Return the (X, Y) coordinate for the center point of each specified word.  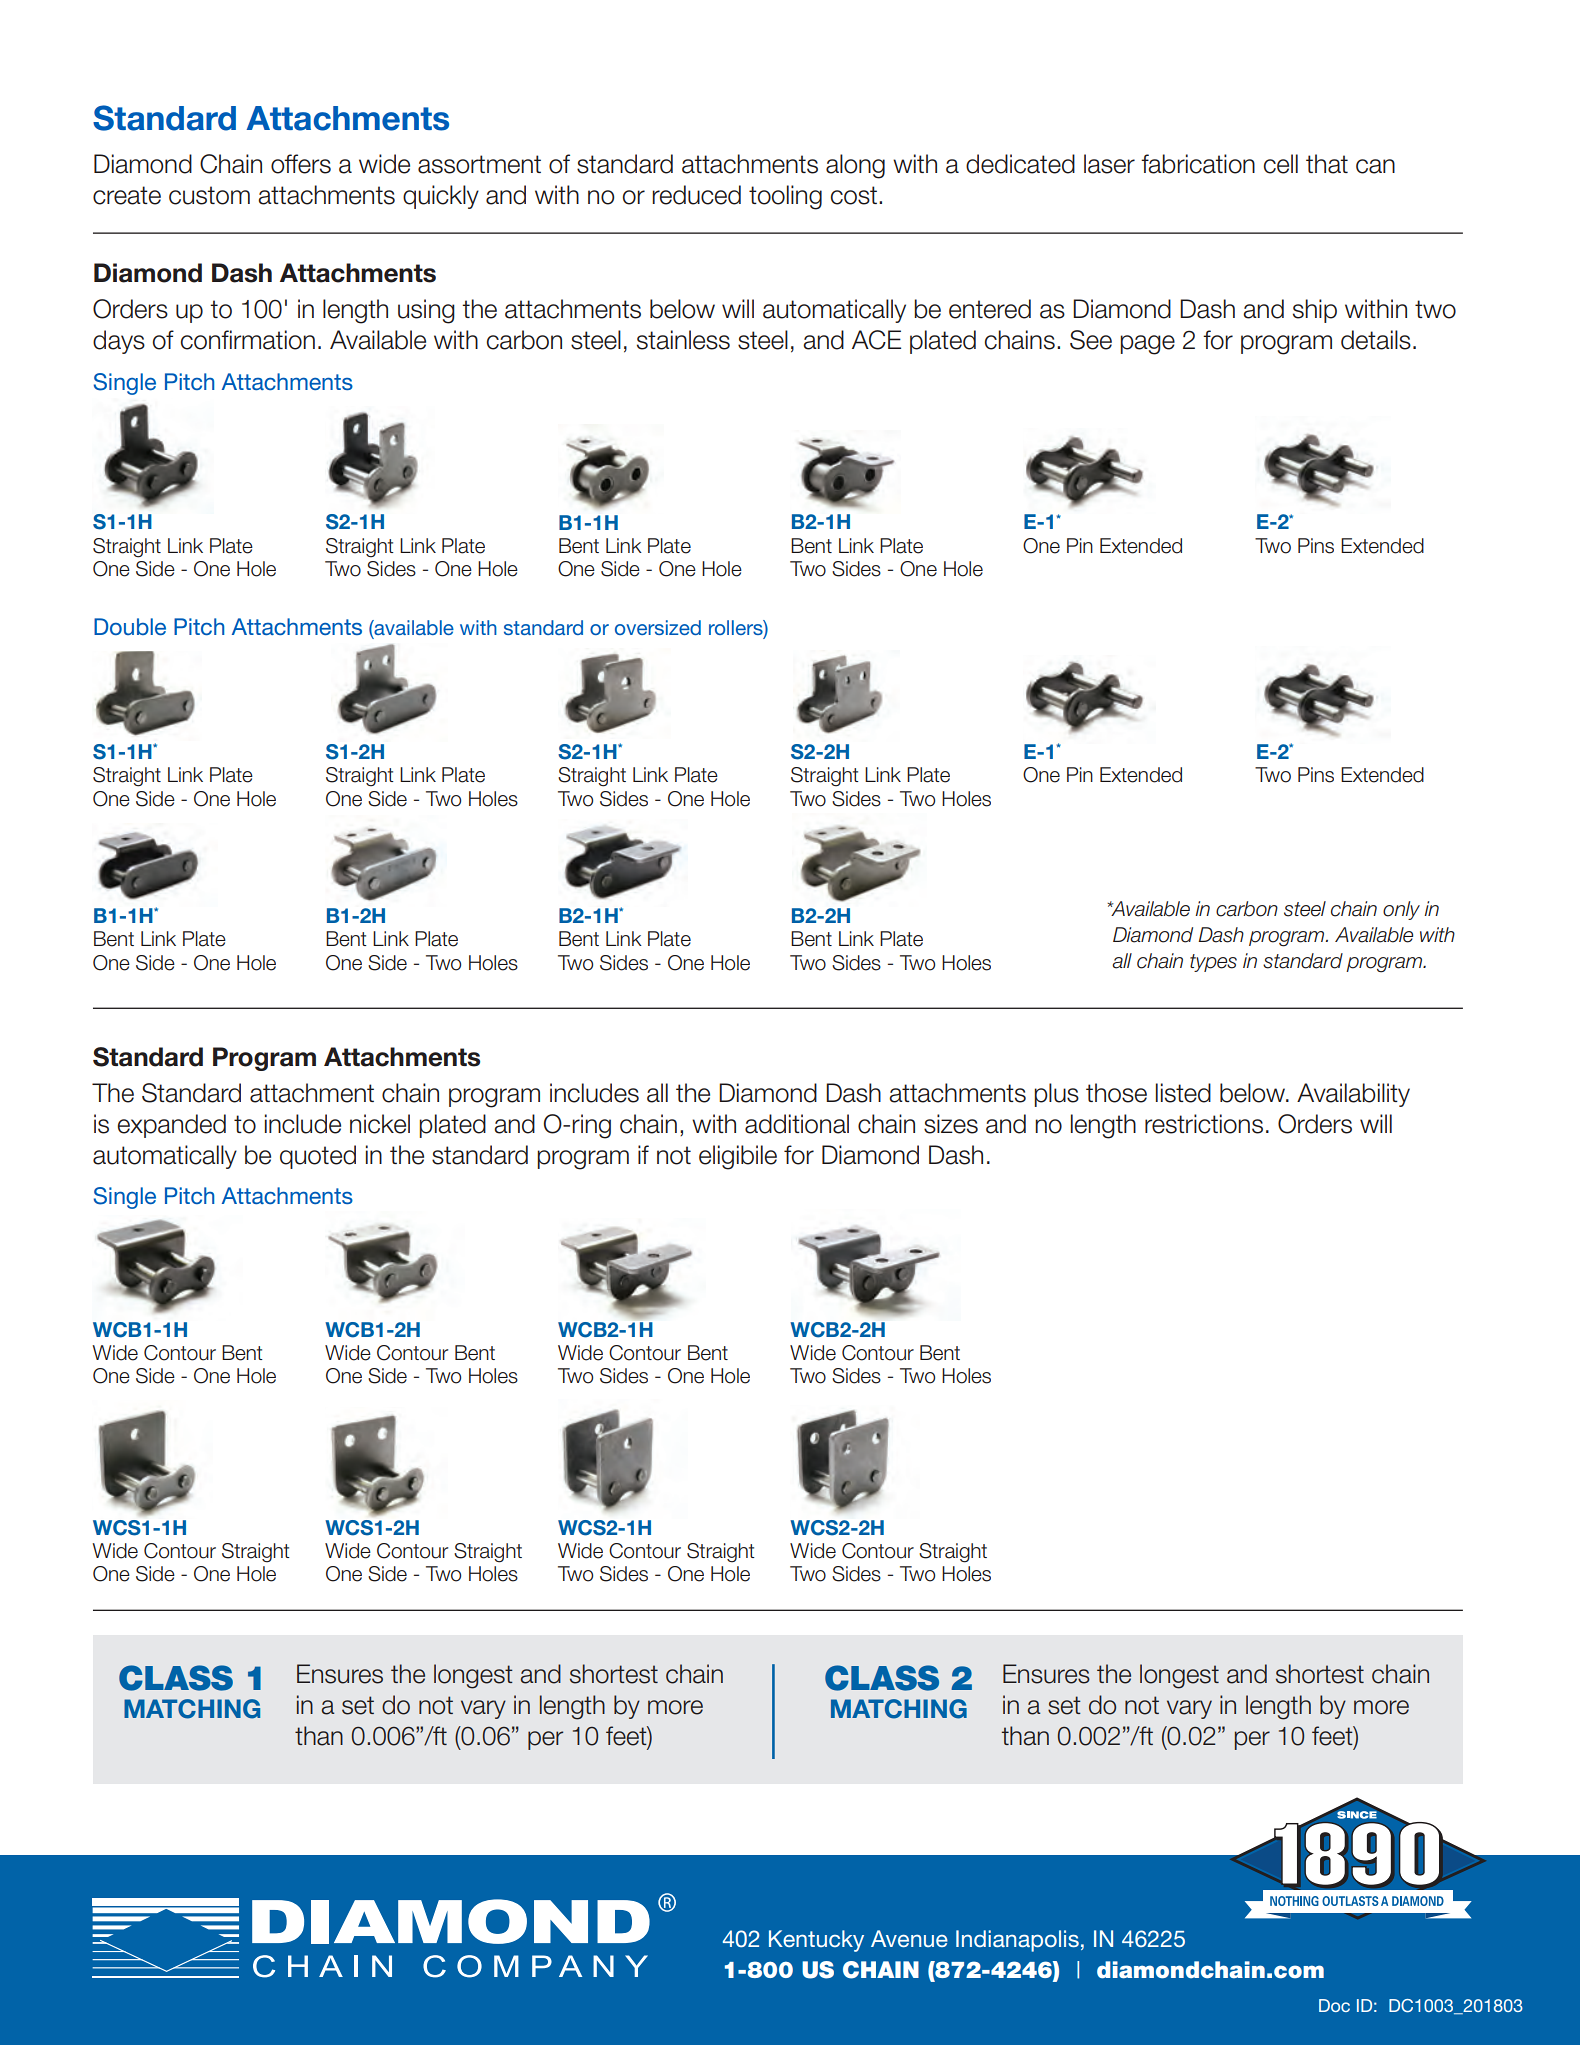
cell (1281, 164)
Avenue (909, 1938)
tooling (785, 197)
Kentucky (816, 1941)
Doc (1334, 2005)
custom (209, 195)
